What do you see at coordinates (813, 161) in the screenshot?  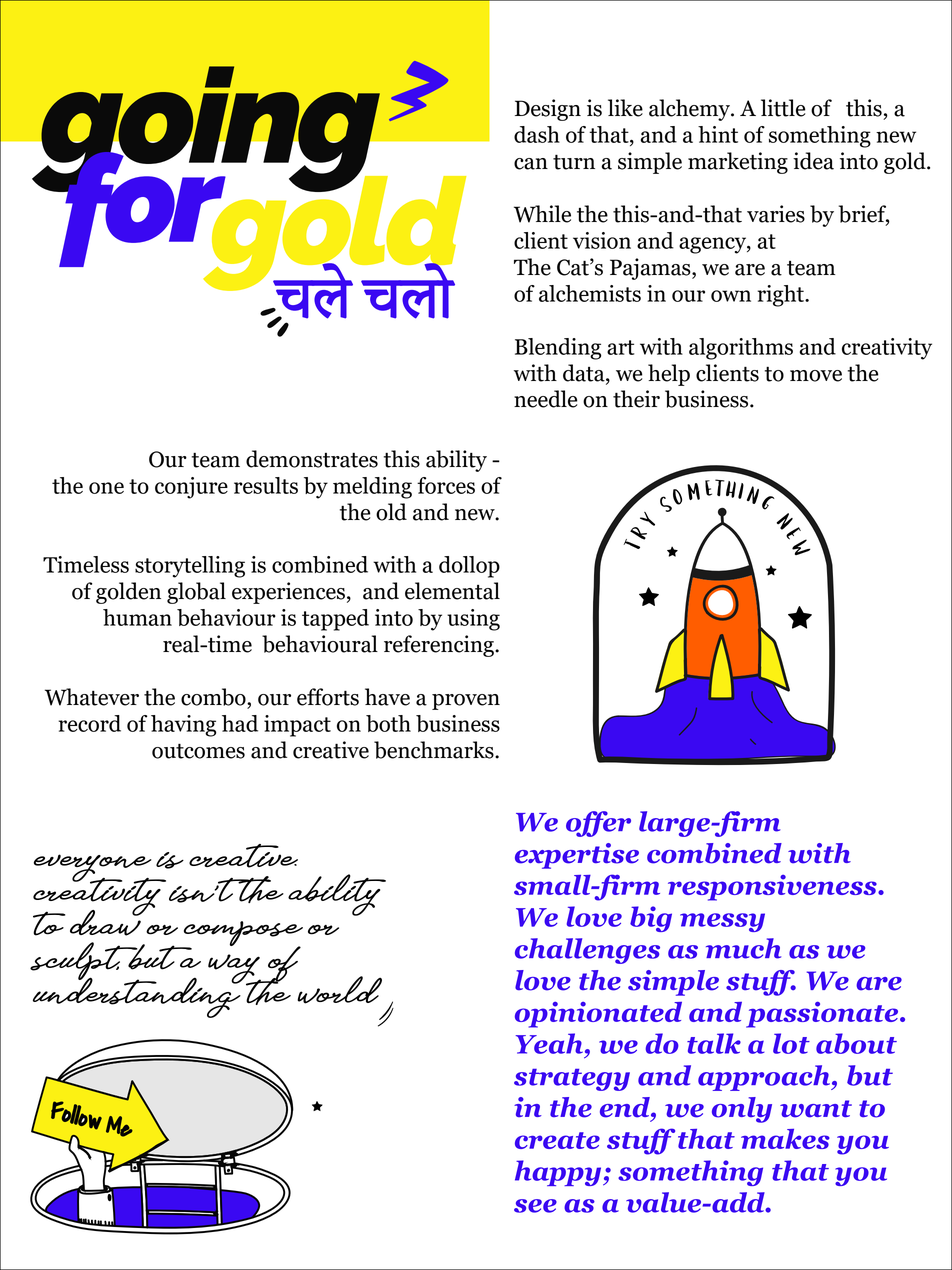 I see `idea` at bounding box center [813, 161].
